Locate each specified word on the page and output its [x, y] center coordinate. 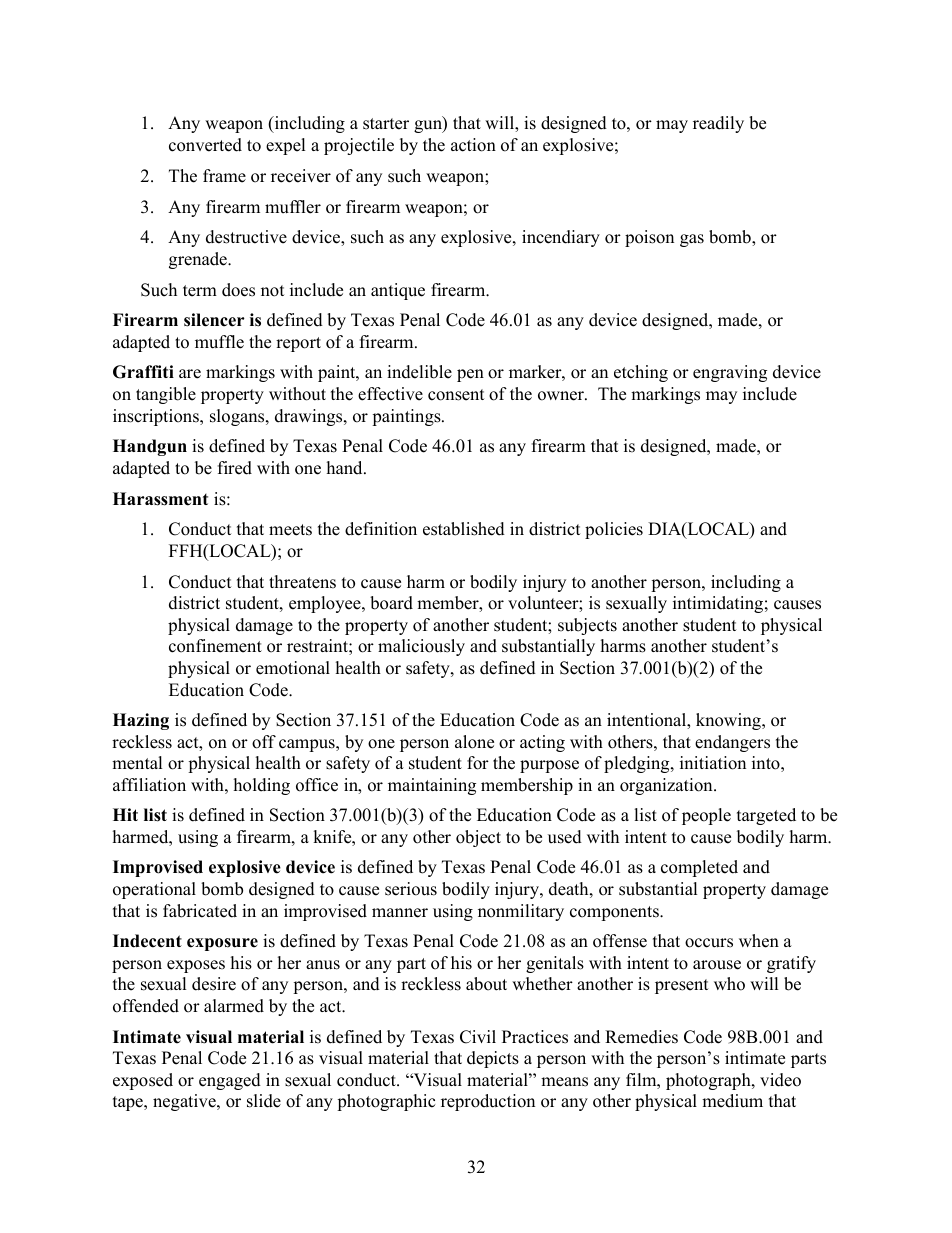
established [464, 529]
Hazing [141, 721]
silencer [214, 320]
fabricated [200, 911]
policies [614, 530]
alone [474, 742]
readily [718, 124]
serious [411, 889]
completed [699, 868]
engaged [230, 1081]
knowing [729, 721]
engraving [730, 373]
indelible [419, 372]
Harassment [160, 499]
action [473, 145]
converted [205, 145]
